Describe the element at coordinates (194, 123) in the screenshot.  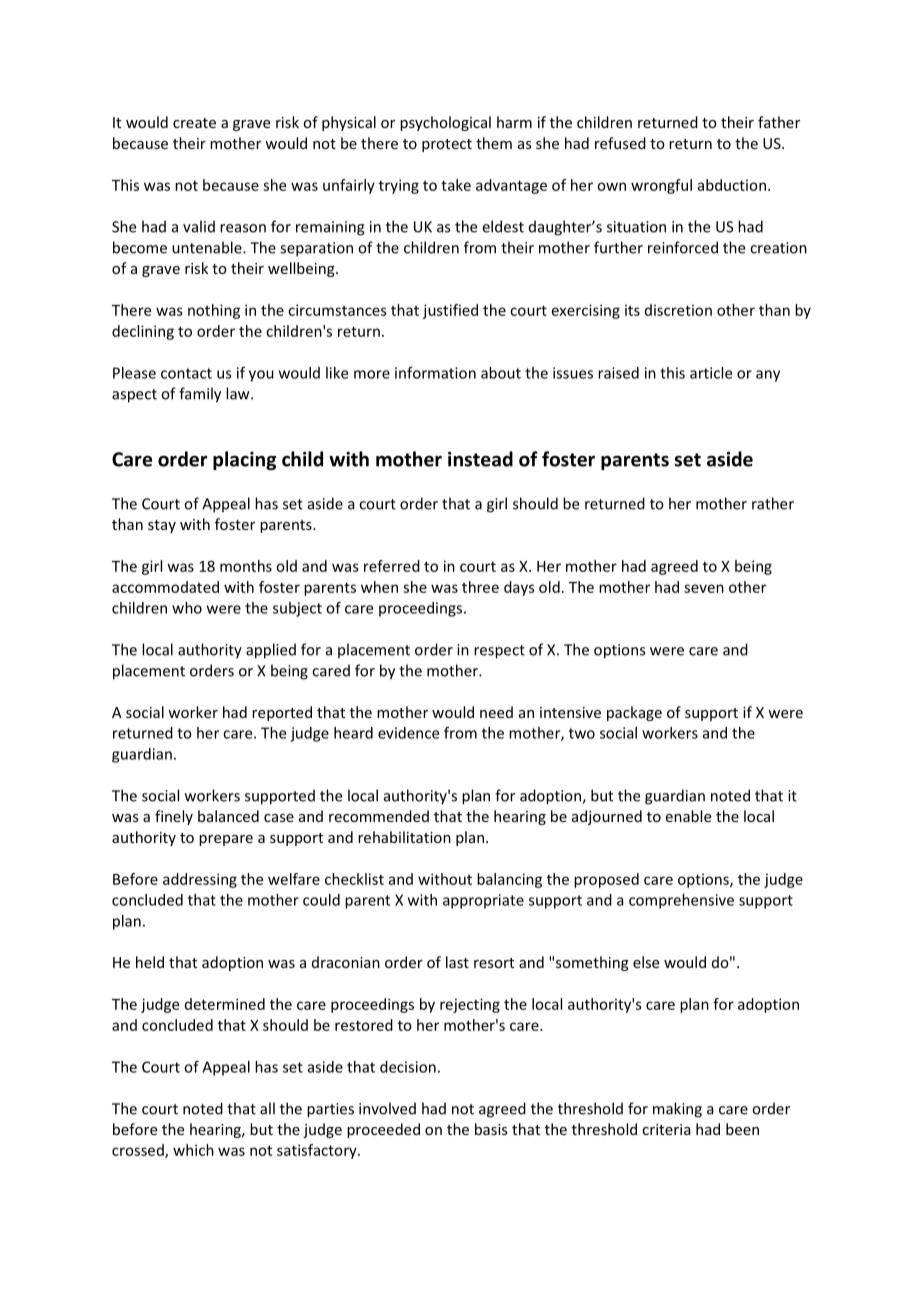
I see `create` at that location.
